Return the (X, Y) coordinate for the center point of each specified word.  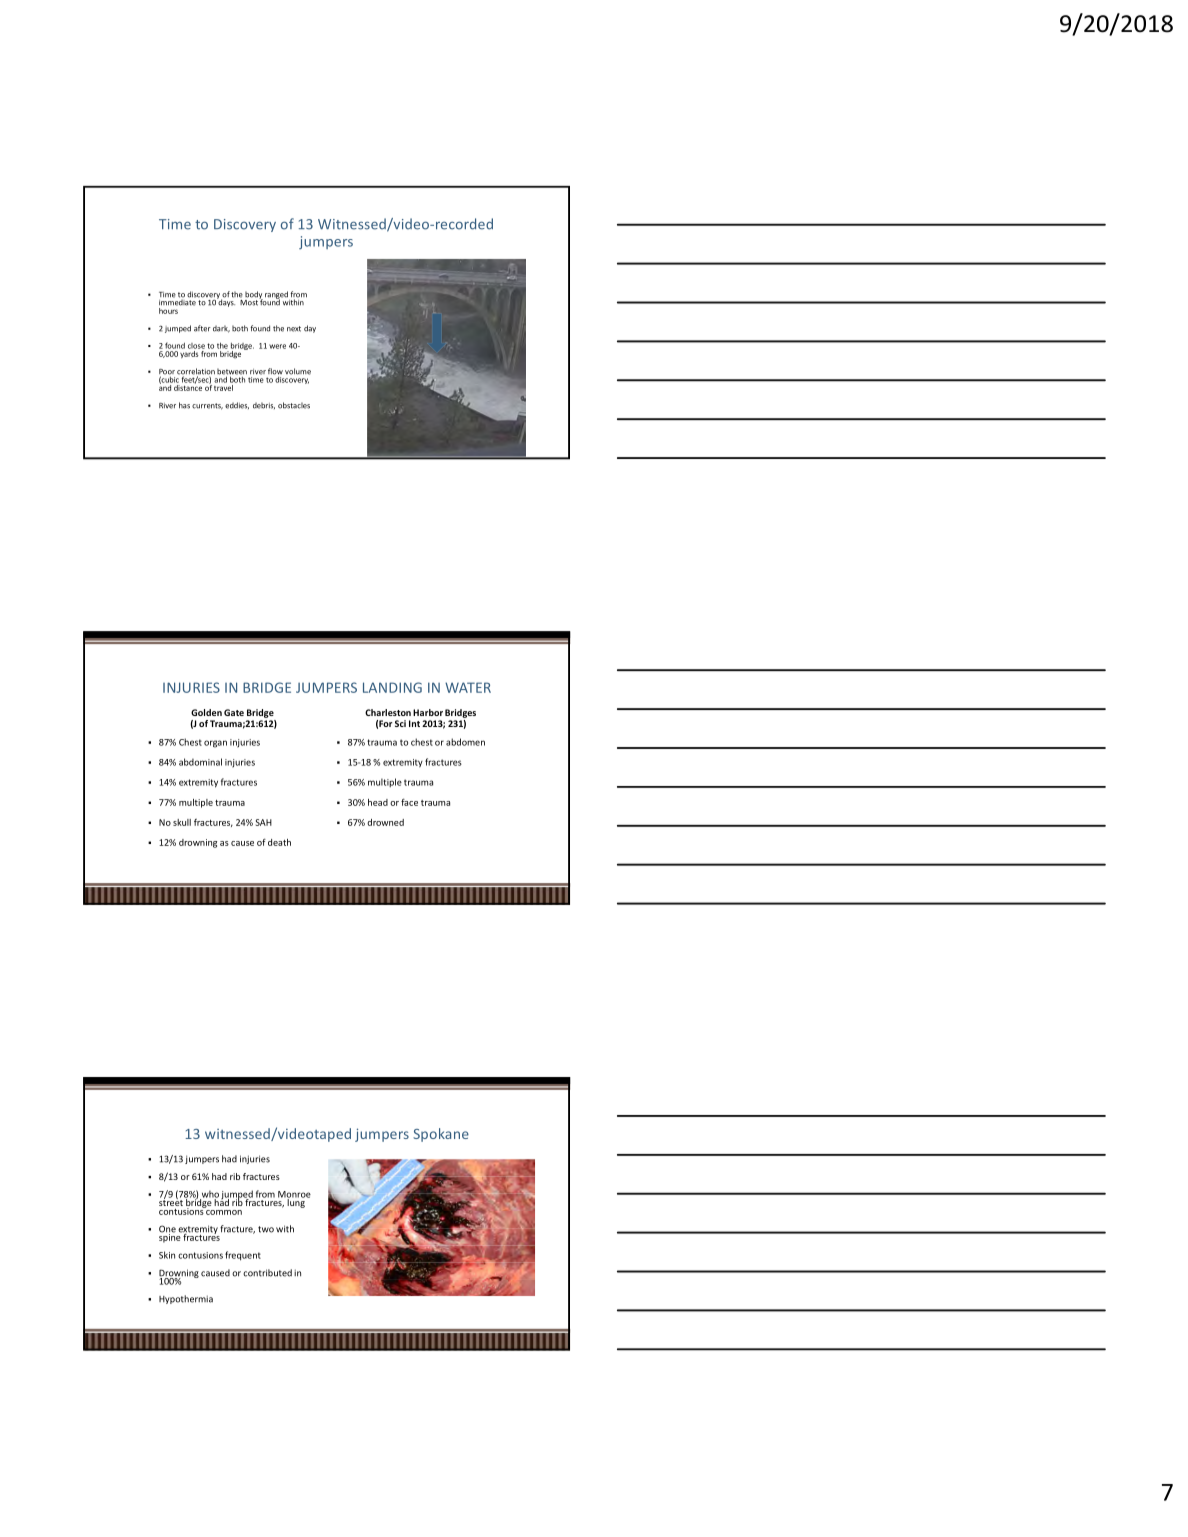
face (409, 802)
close (196, 346)
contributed (267, 1273)
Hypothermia (186, 1299)
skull (182, 822)
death (279, 842)
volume (298, 371)
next (294, 329)
